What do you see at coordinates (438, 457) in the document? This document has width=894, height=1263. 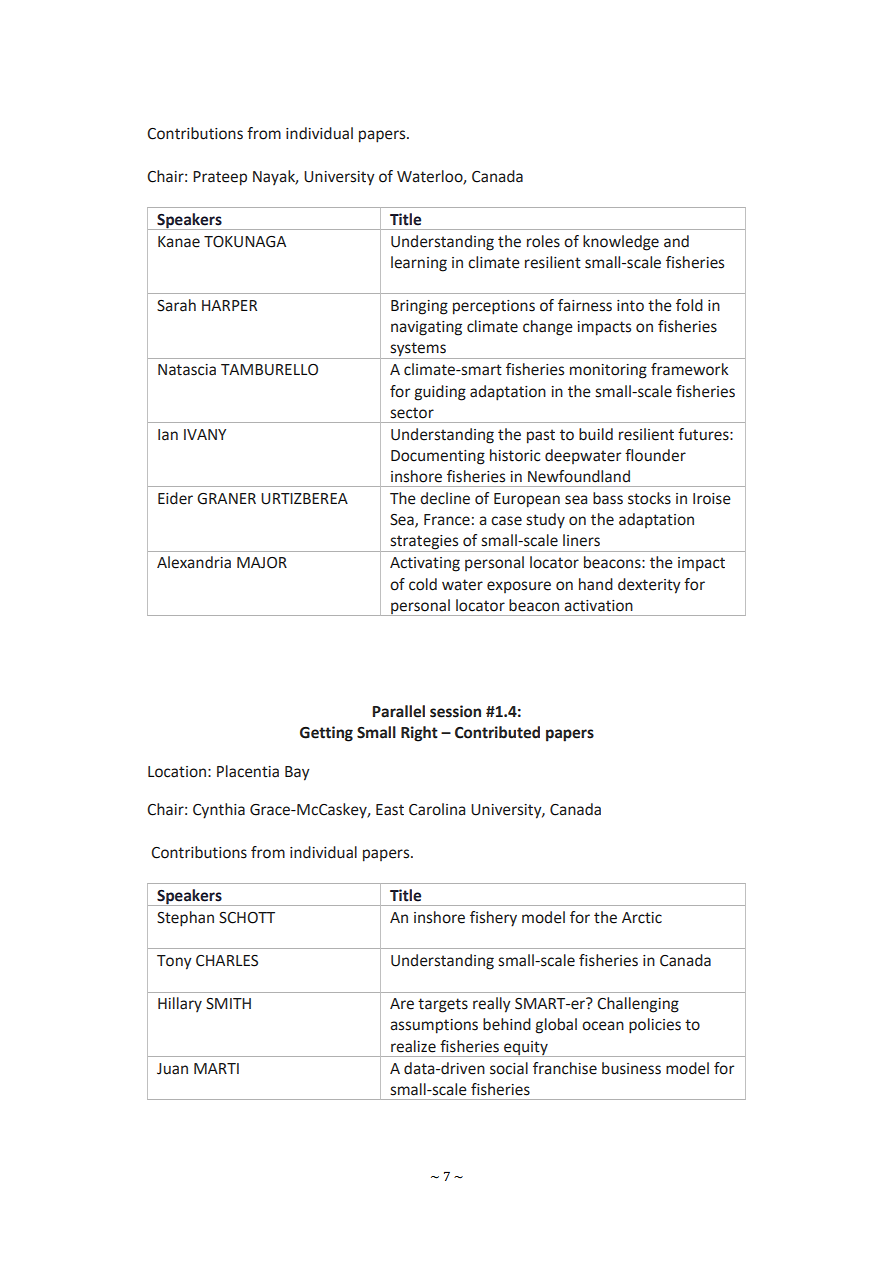 I see `Documenting` at bounding box center [438, 457].
